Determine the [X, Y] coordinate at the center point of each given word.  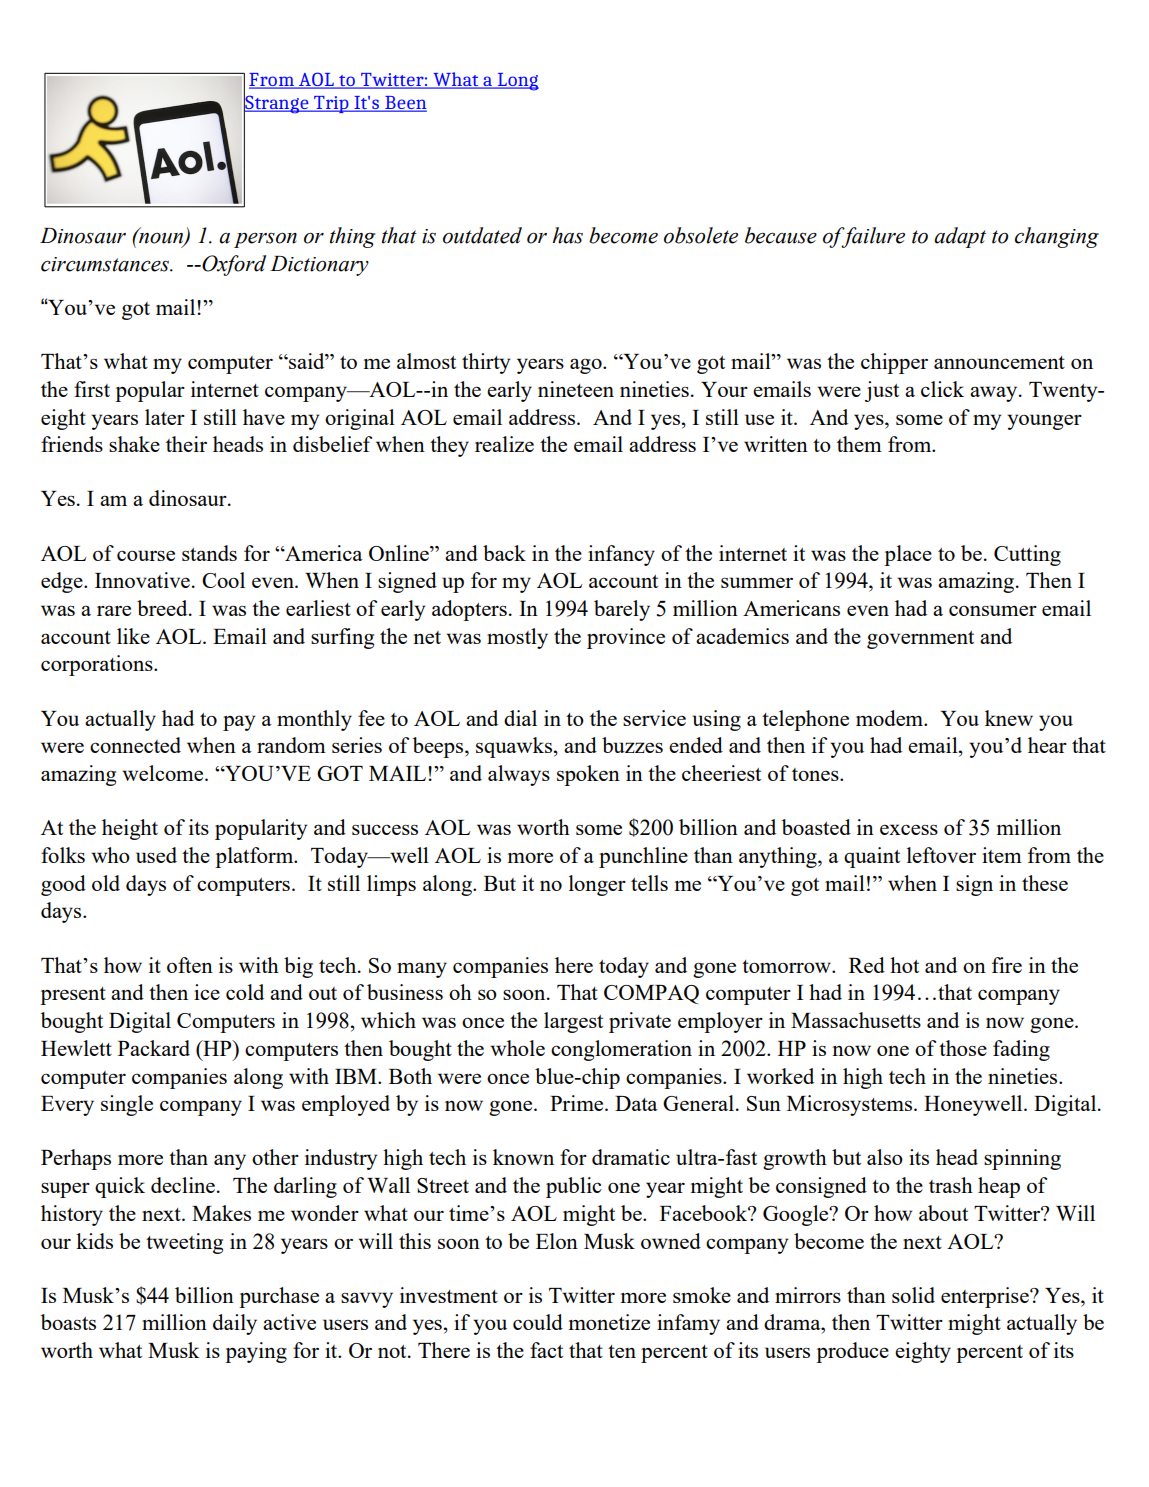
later [165, 417]
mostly [517, 638]
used [156, 855]
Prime [578, 1103]
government [920, 640]
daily [235, 1324]
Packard [154, 1048]
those [963, 1048]
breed [163, 608]
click [942, 389]
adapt [960, 237]
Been [405, 104]
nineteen [576, 389]
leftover [941, 855]
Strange [277, 105]
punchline [643, 857]
